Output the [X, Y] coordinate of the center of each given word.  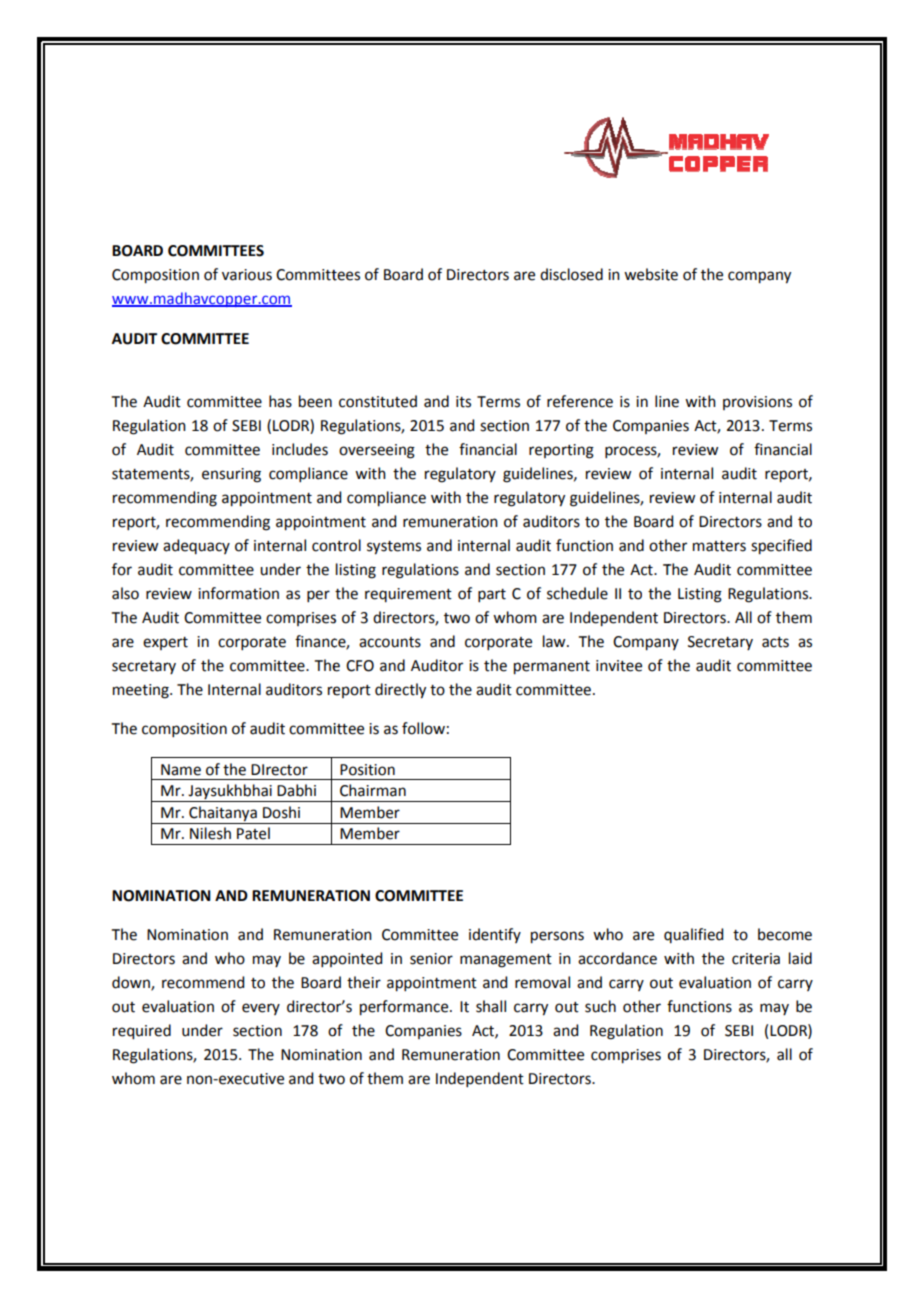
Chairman [373, 790]
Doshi [281, 812]
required [142, 1032]
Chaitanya [223, 814]
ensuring [231, 475]
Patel [253, 833]
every [261, 1009]
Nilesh [210, 833]
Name [181, 770]
